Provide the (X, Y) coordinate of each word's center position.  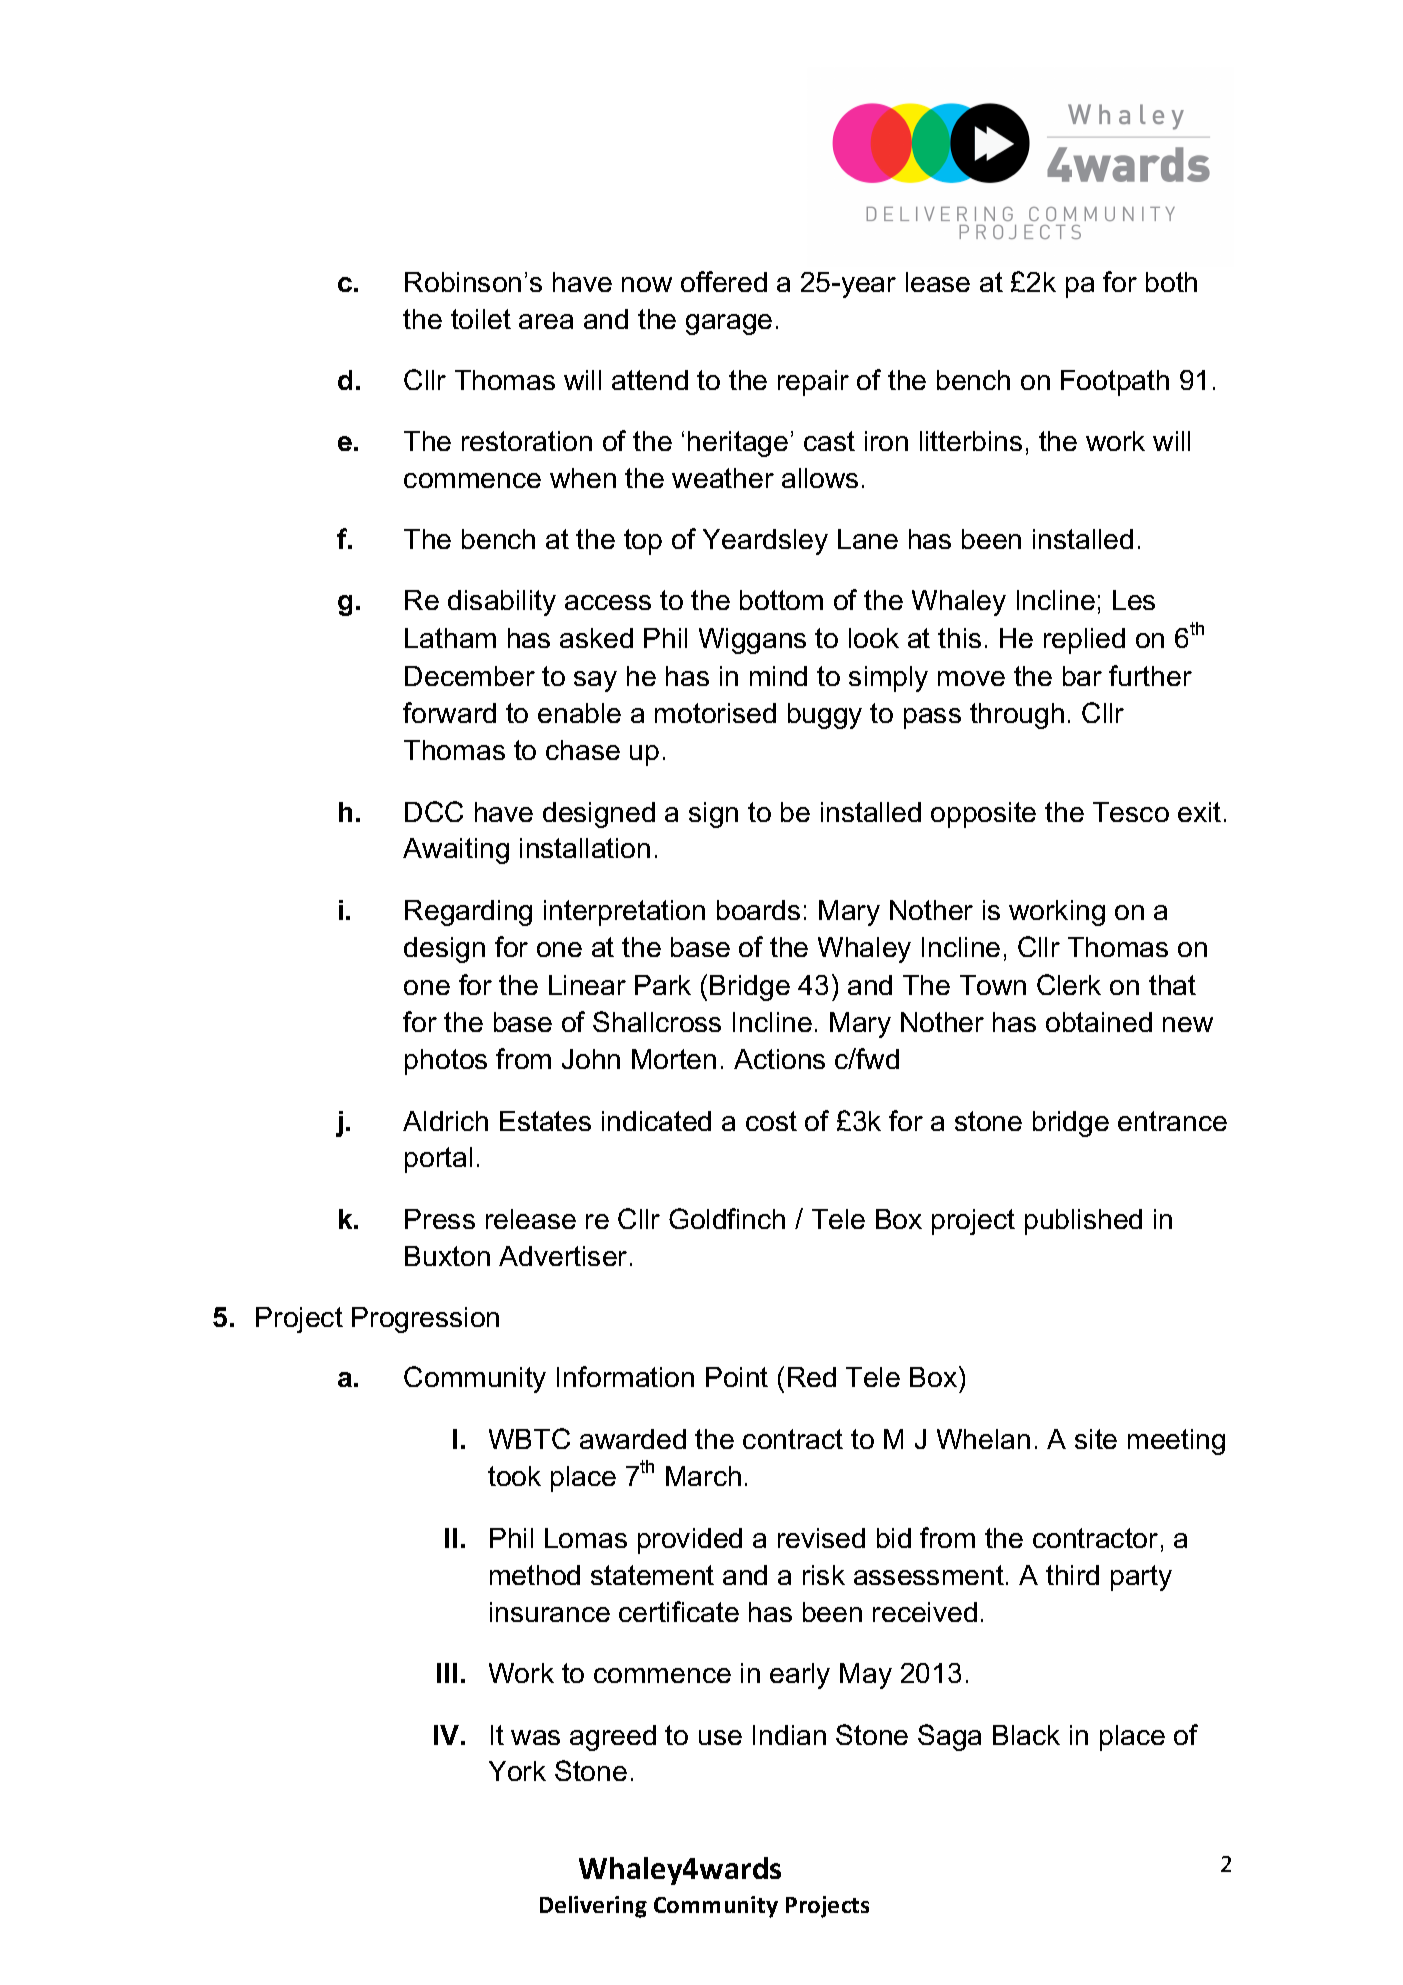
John (591, 1059)
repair (813, 383)
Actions (779, 1059)
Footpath (1115, 383)
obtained (1099, 1022)
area (546, 321)
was (535, 1737)
